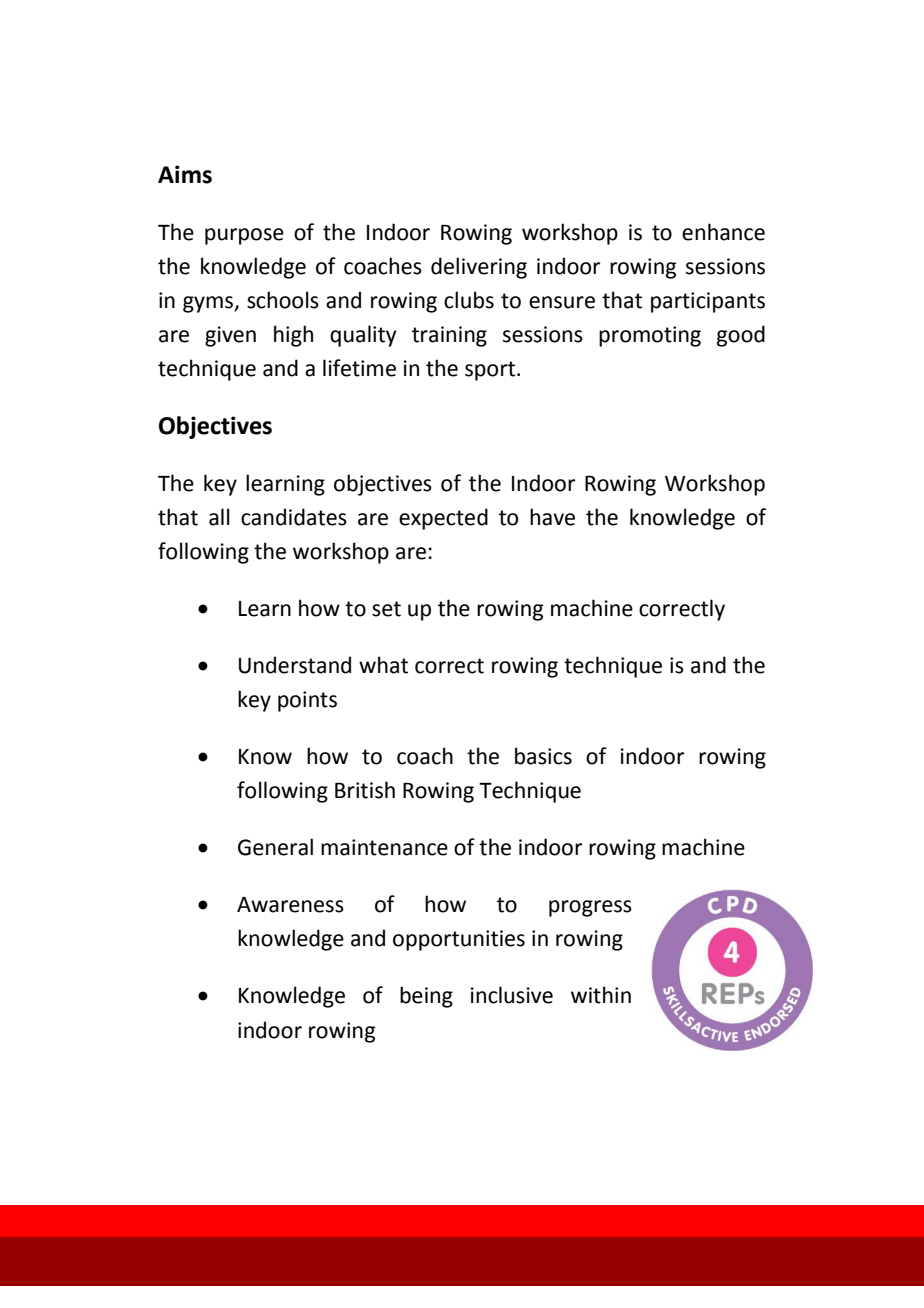 The height and width of the screenshot is (1308, 924). Describe the element at coordinates (244, 236) in the screenshot. I see `purpose` at that location.
